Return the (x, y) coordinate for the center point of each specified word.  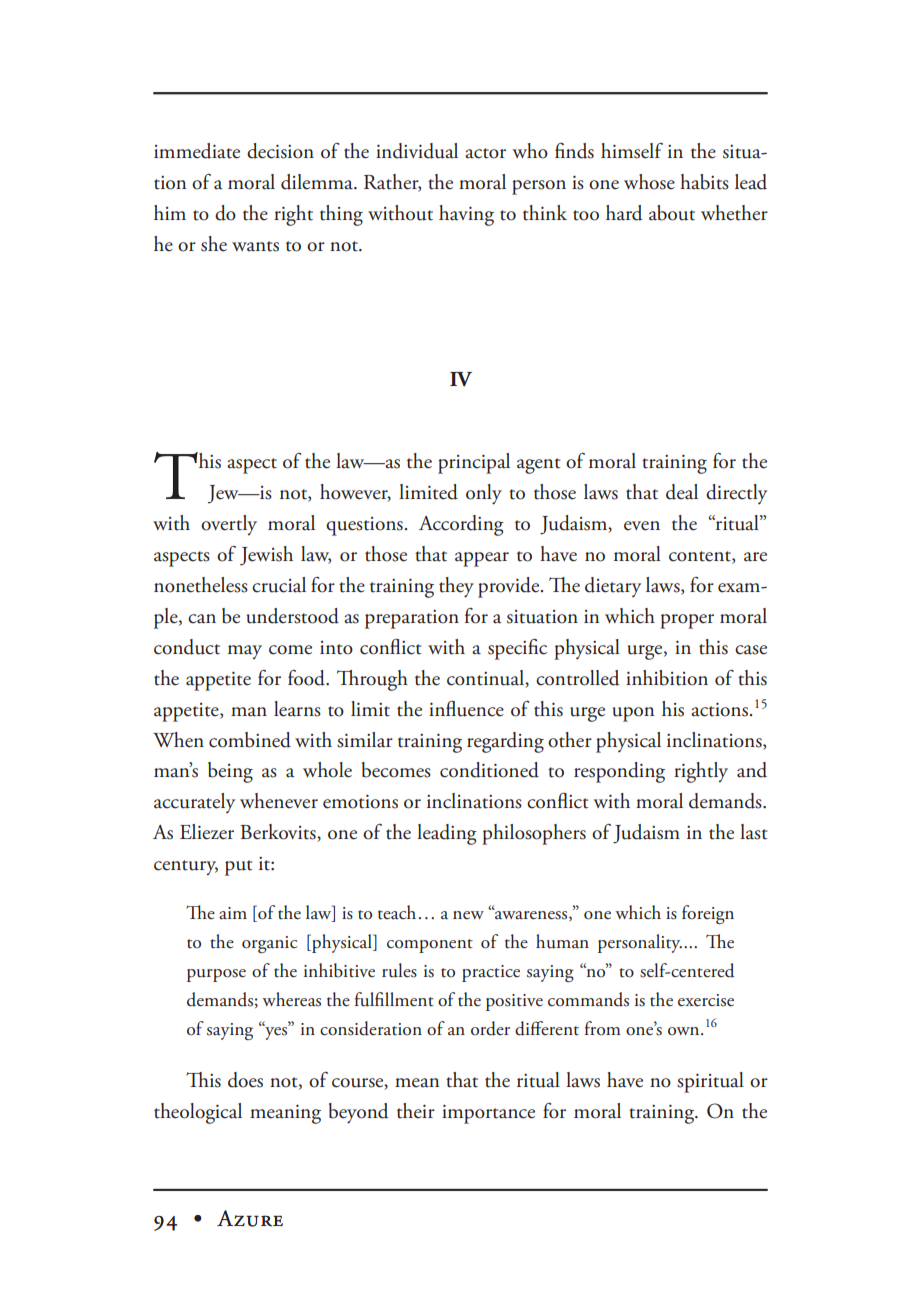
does (245, 1080)
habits (704, 182)
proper (687, 621)
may (245, 652)
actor (485, 153)
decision (280, 151)
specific (517, 649)
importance (488, 1114)
